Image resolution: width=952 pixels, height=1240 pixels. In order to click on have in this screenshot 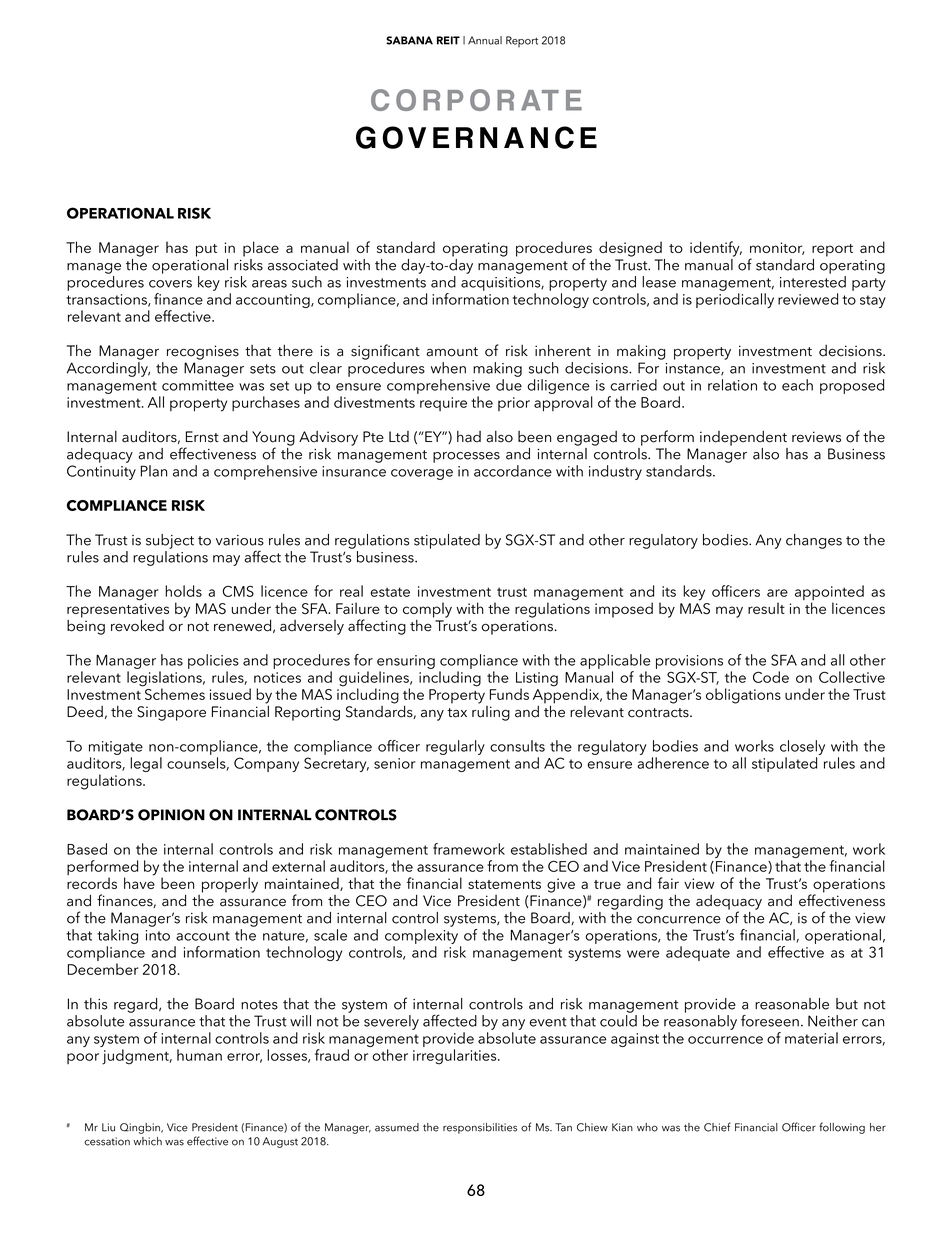, I will do `click(139, 882)`.
